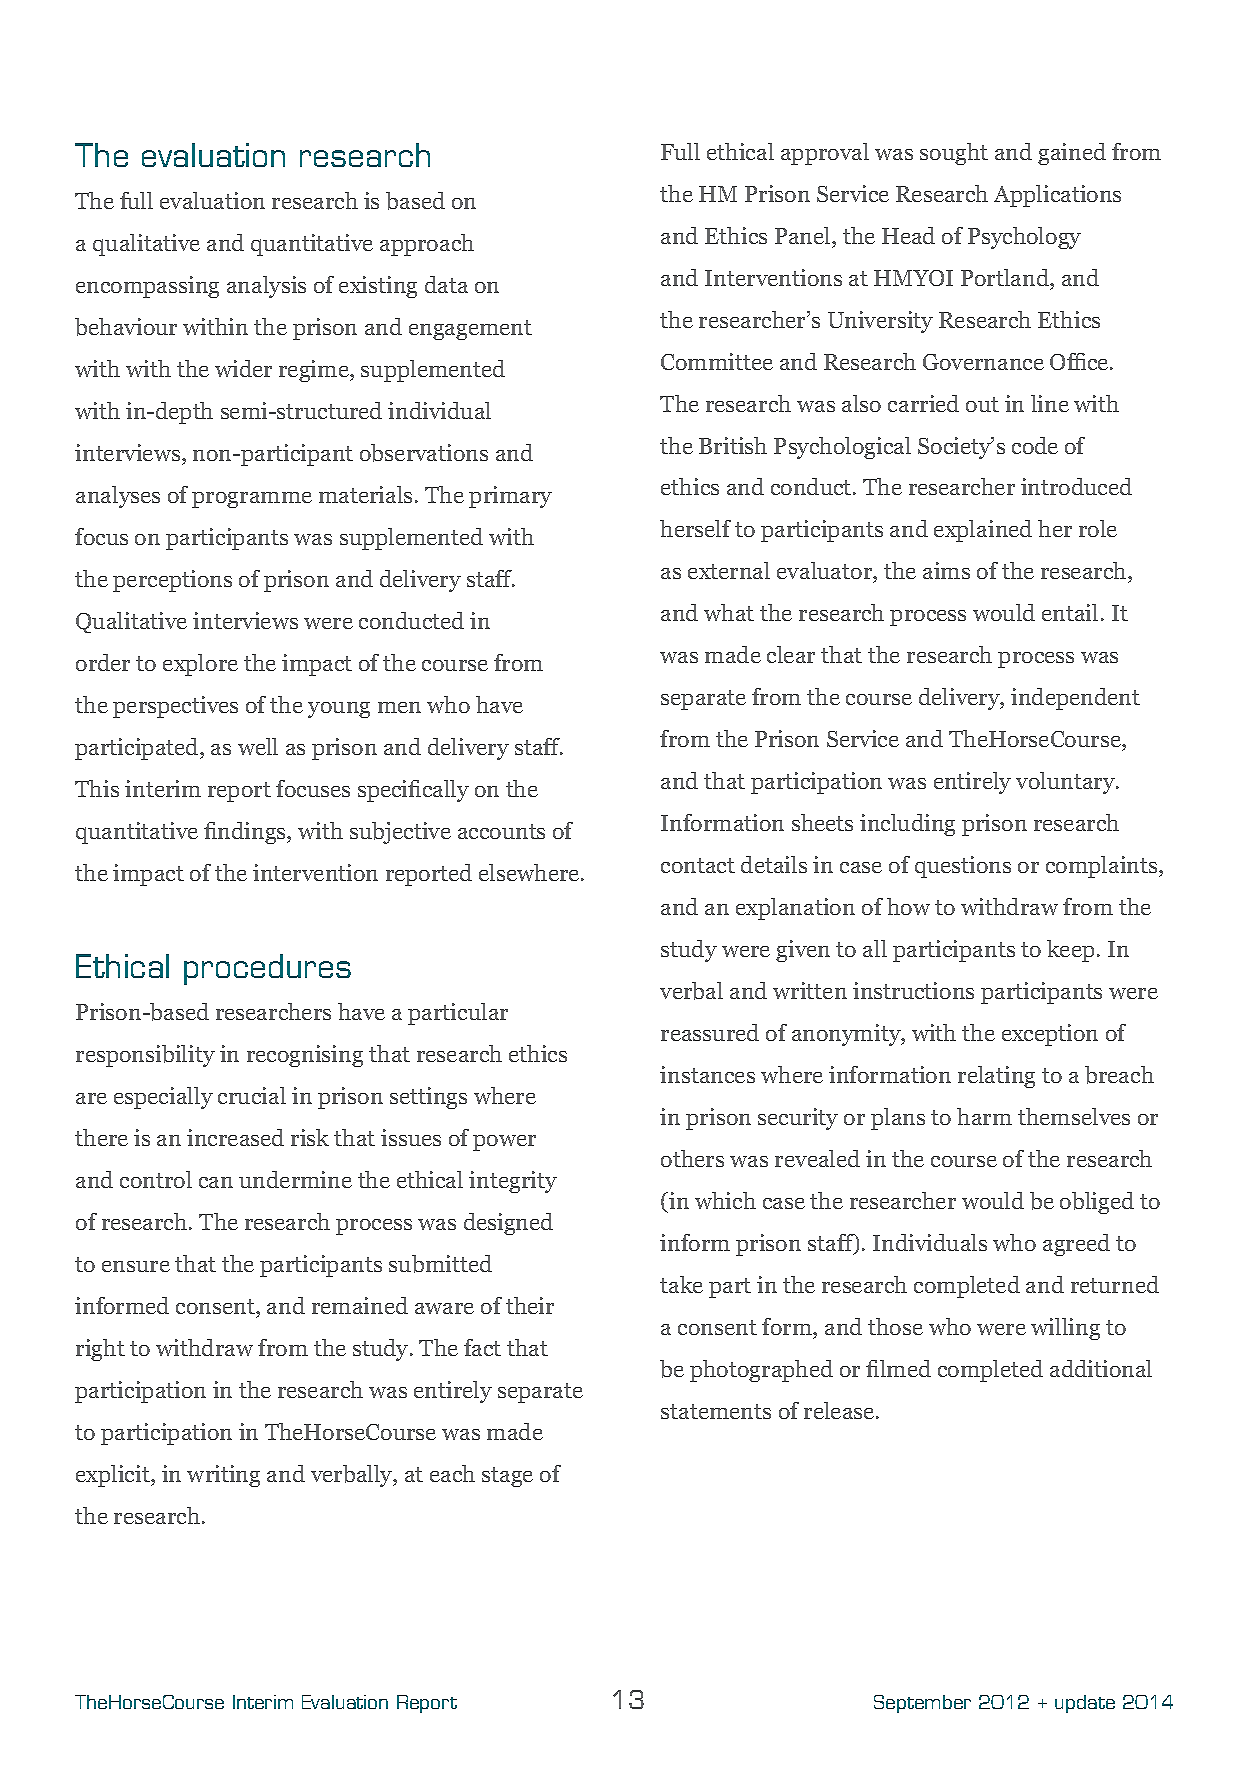  I want to click on analysis, so click(266, 287).
